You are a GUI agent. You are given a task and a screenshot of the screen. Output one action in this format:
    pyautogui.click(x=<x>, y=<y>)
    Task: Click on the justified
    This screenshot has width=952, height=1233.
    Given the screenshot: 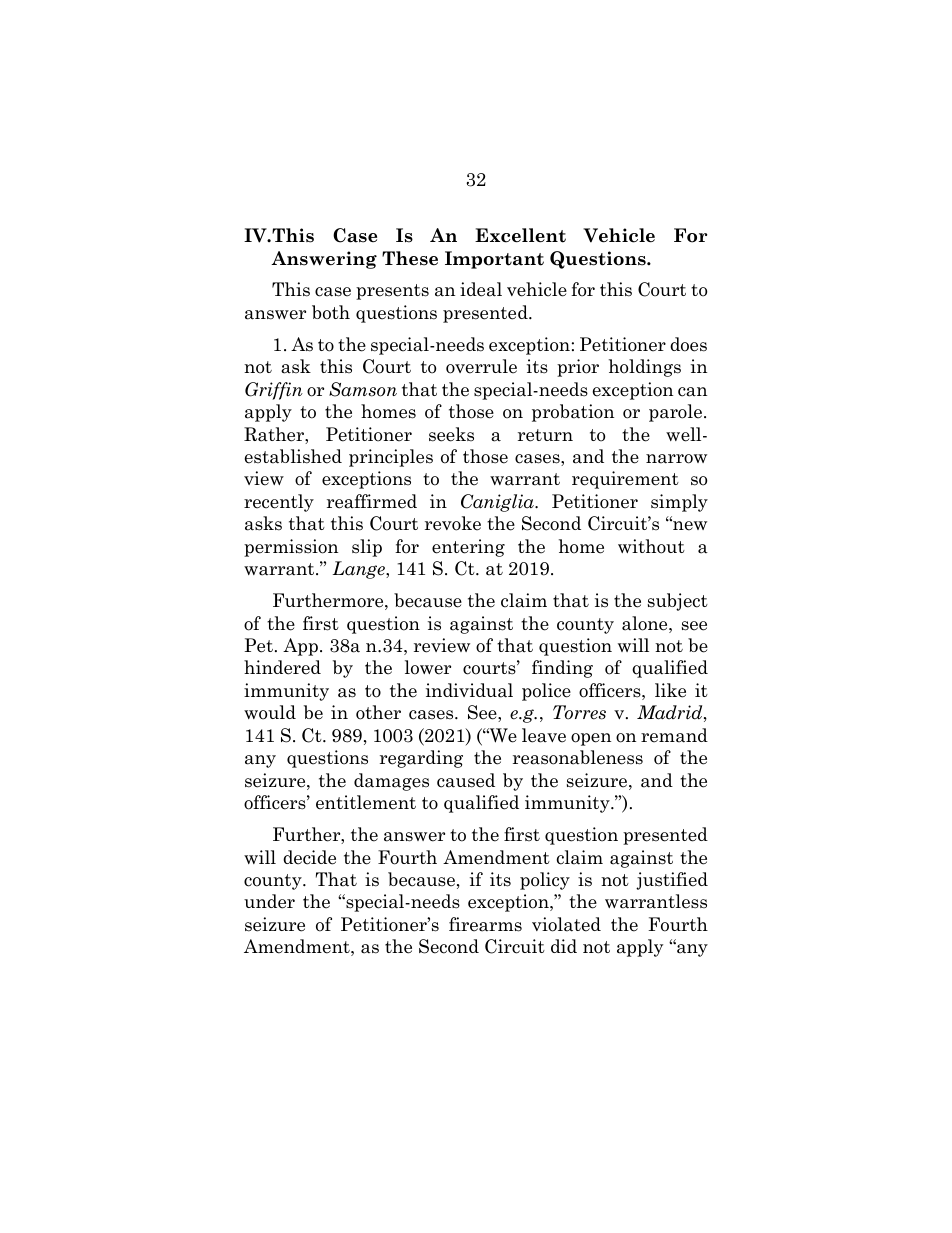 What is the action you would take?
    pyautogui.click(x=672, y=881)
